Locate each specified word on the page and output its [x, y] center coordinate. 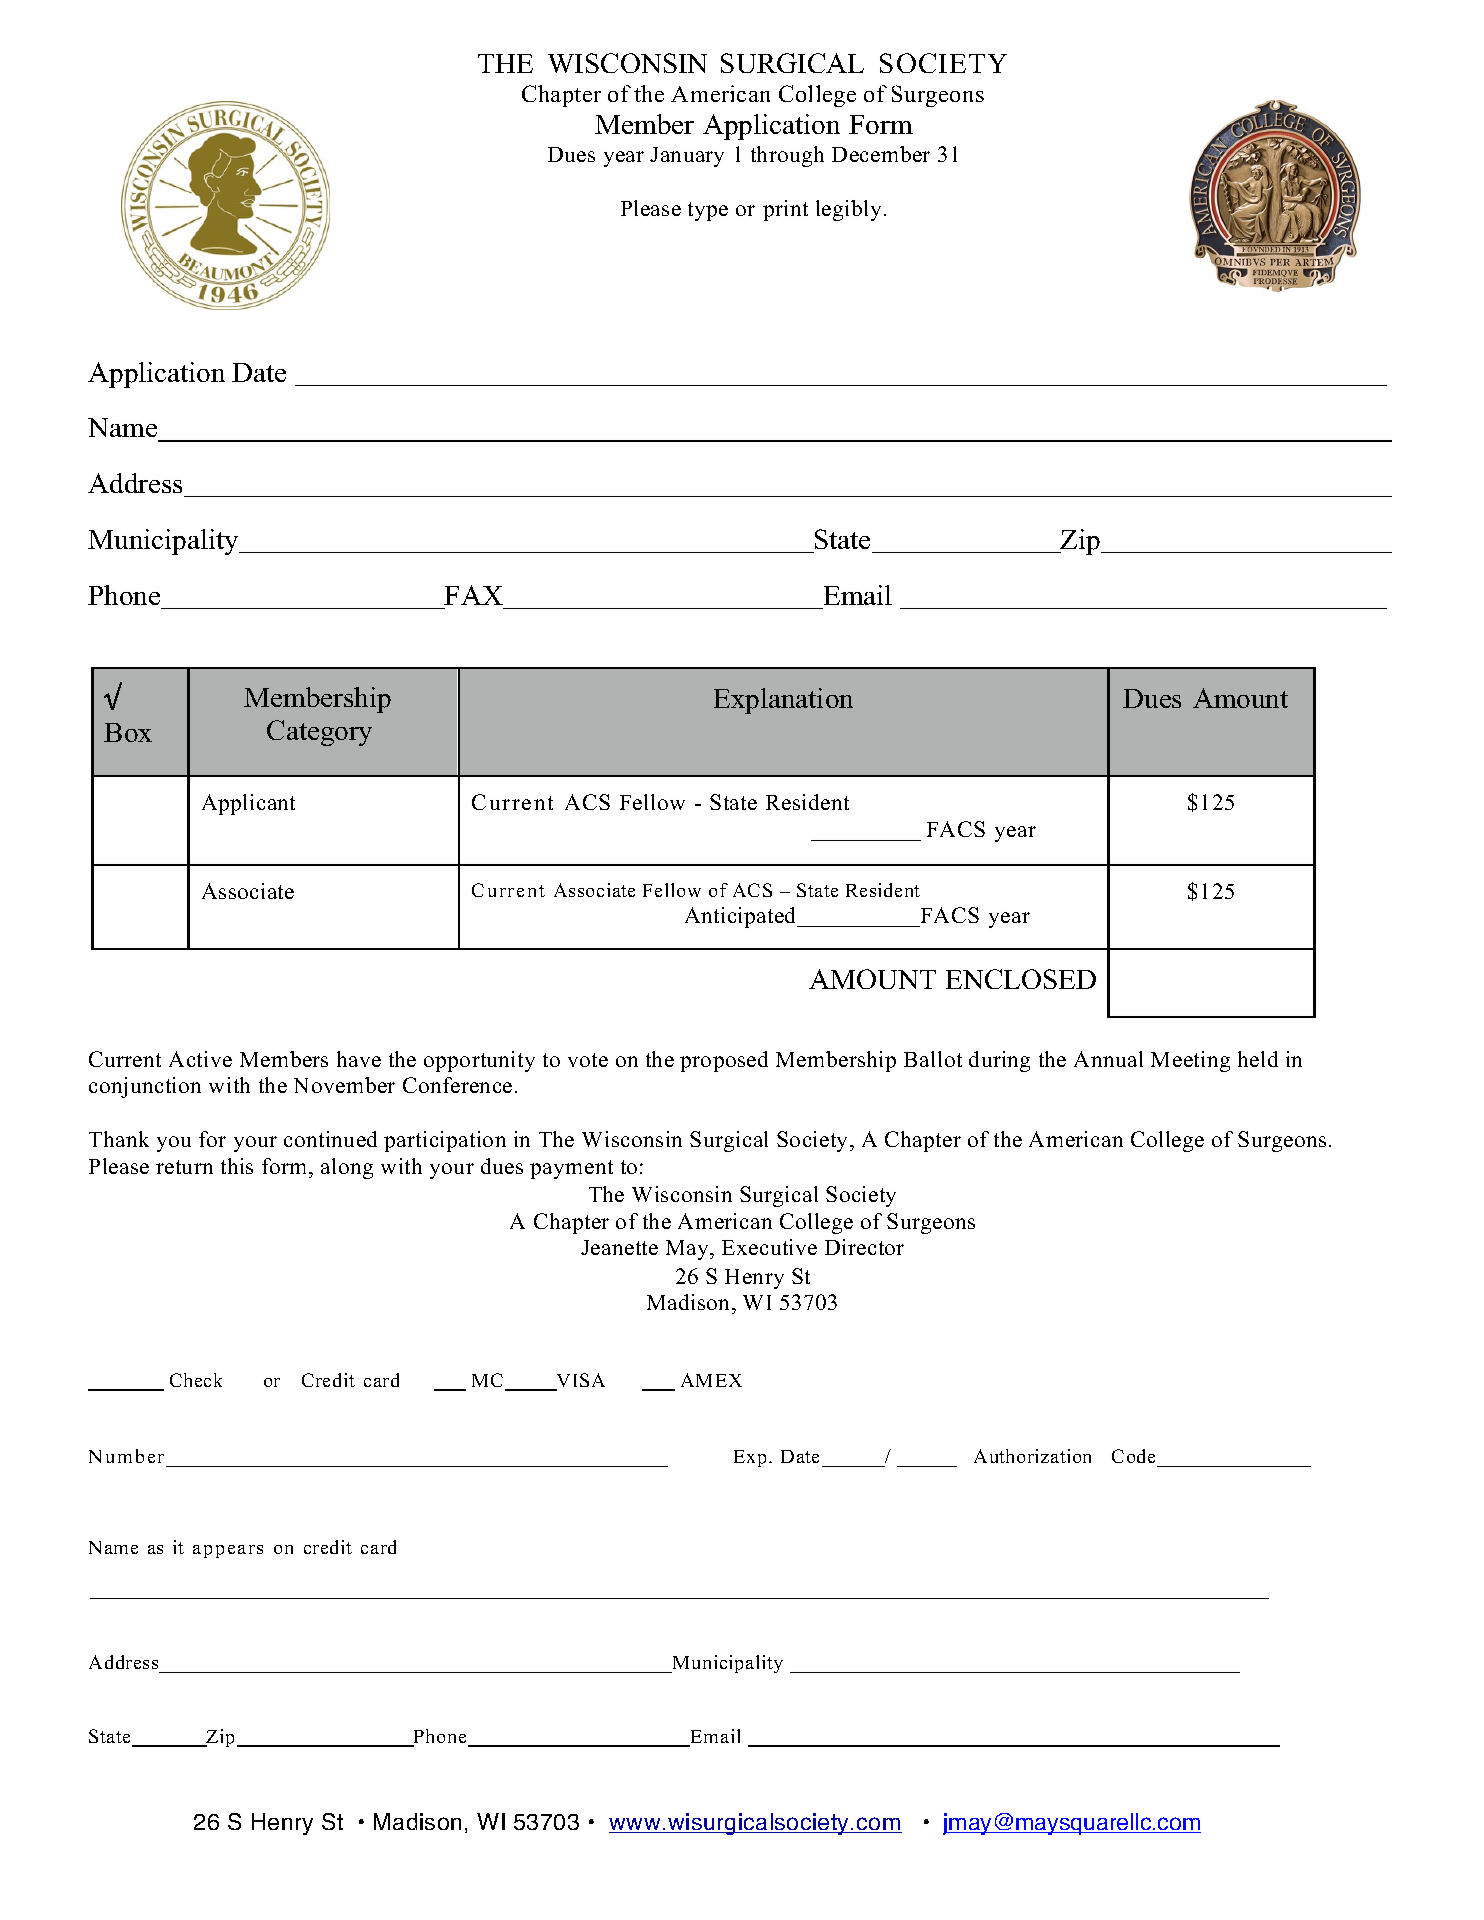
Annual [1108, 1059]
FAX [473, 595]
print [785, 210]
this [237, 1166]
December [881, 154]
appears [228, 1551]
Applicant [248, 804]
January [687, 157]
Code [1133, 1456]
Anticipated [742, 917]
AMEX [711, 1380]
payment [571, 1169]
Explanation [783, 701]
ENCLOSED [1021, 979]
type [708, 211]
